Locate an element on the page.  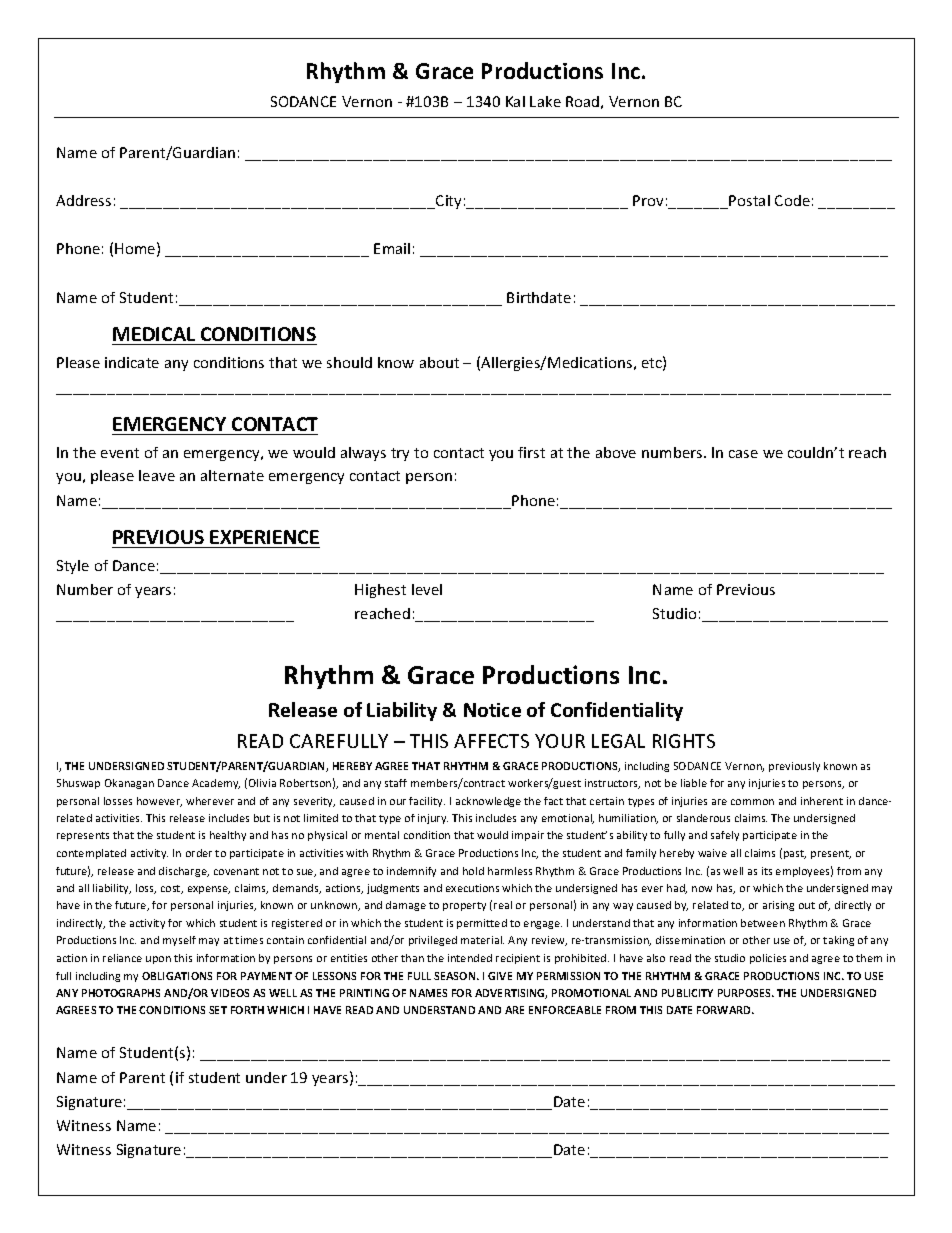
AFFECTS is located at coordinates (491, 741).
